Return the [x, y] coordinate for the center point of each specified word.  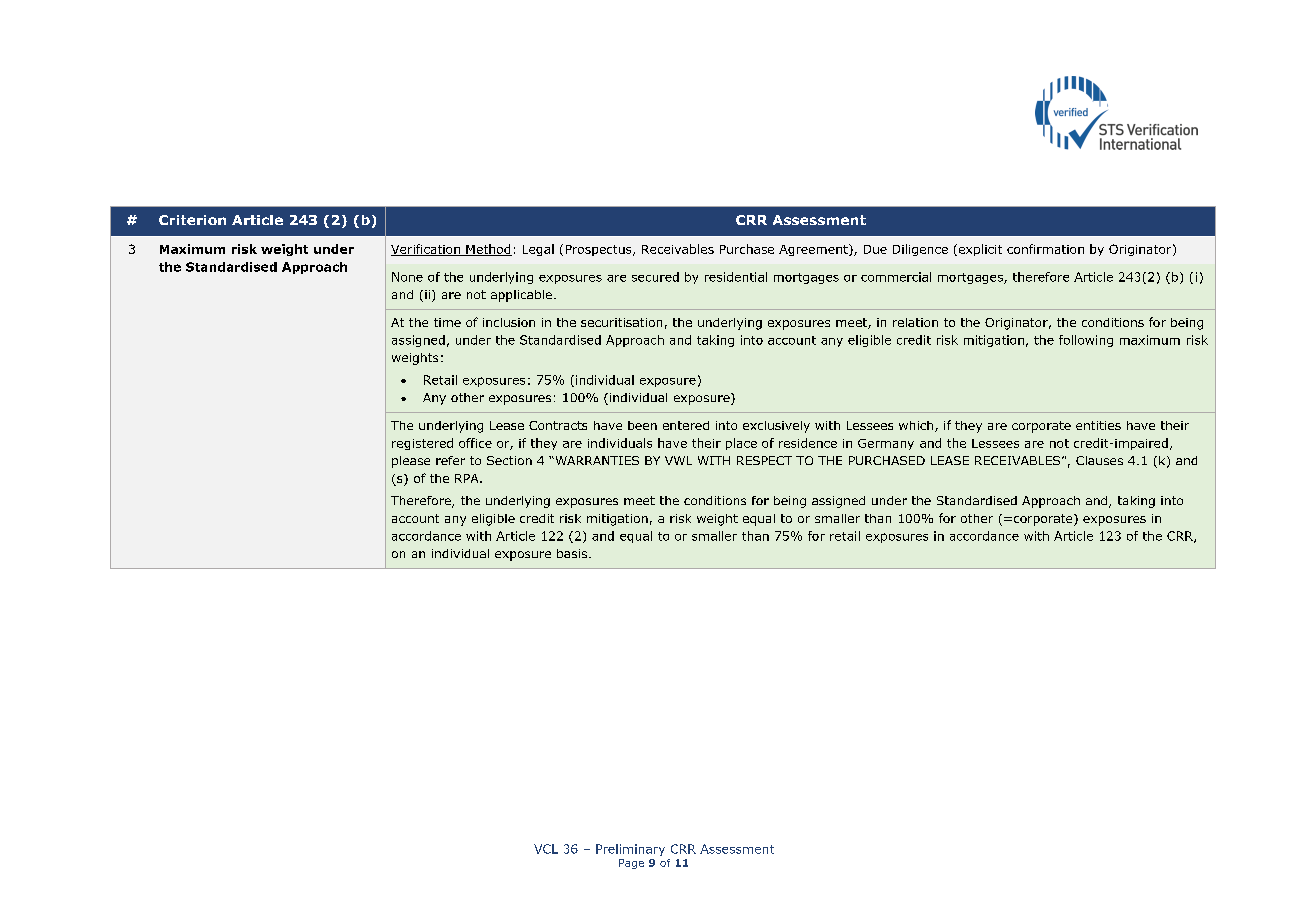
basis [573, 553]
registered [422, 444]
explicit [979, 250]
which [917, 426]
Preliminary [630, 850]
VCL [546, 849]
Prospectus [600, 250]
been [642, 425]
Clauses [1099, 460]
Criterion [192, 220]
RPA [468, 478]
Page [631, 864]
